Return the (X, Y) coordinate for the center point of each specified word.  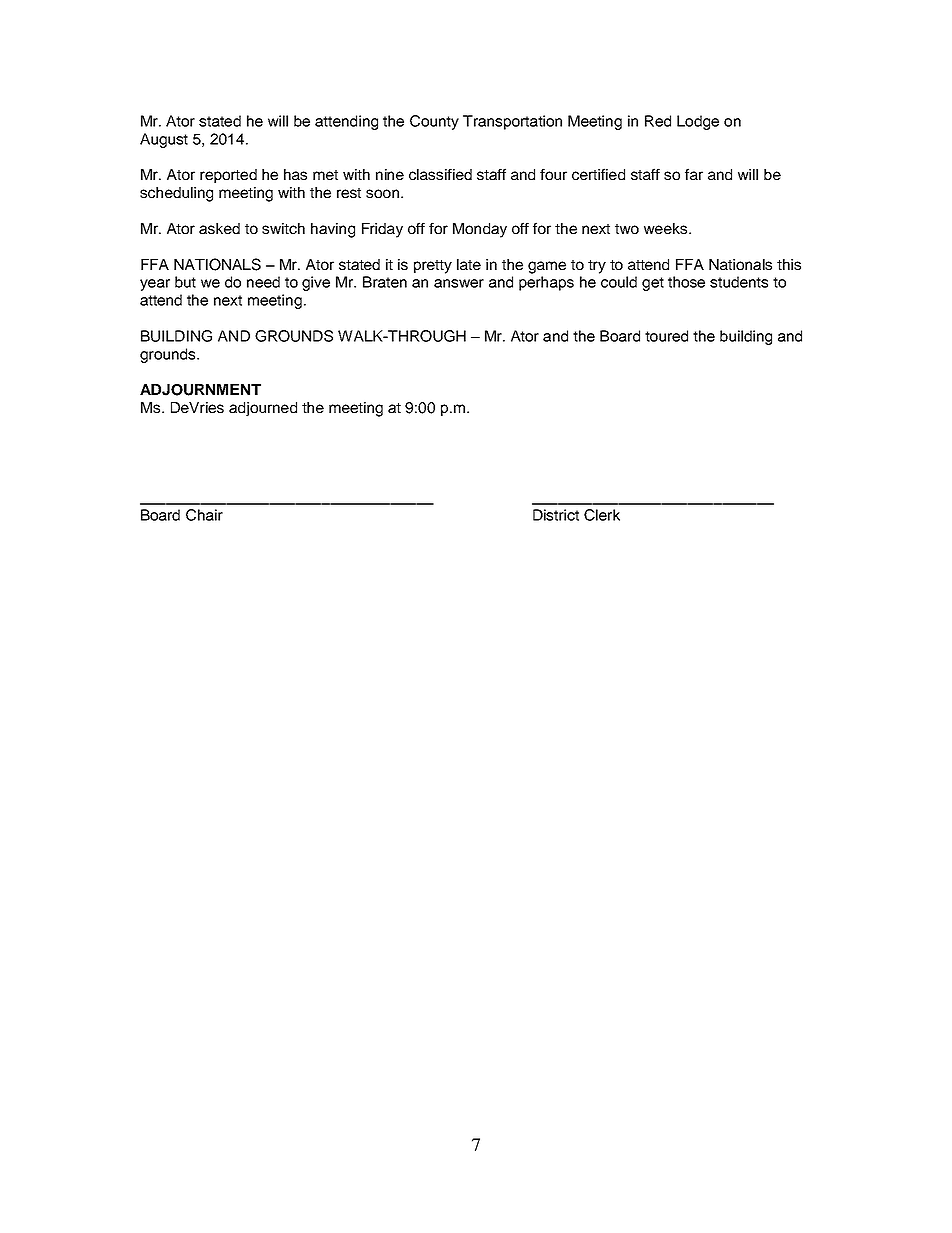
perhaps (546, 283)
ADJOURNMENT (200, 390)
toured (666, 336)
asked (219, 228)
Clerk (602, 515)
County (434, 122)
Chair (204, 515)
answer (459, 283)
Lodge (698, 122)
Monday (480, 230)
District (556, 515)
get (653, 284)
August (164, 140)
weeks (667, 228)
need (263, 282)
